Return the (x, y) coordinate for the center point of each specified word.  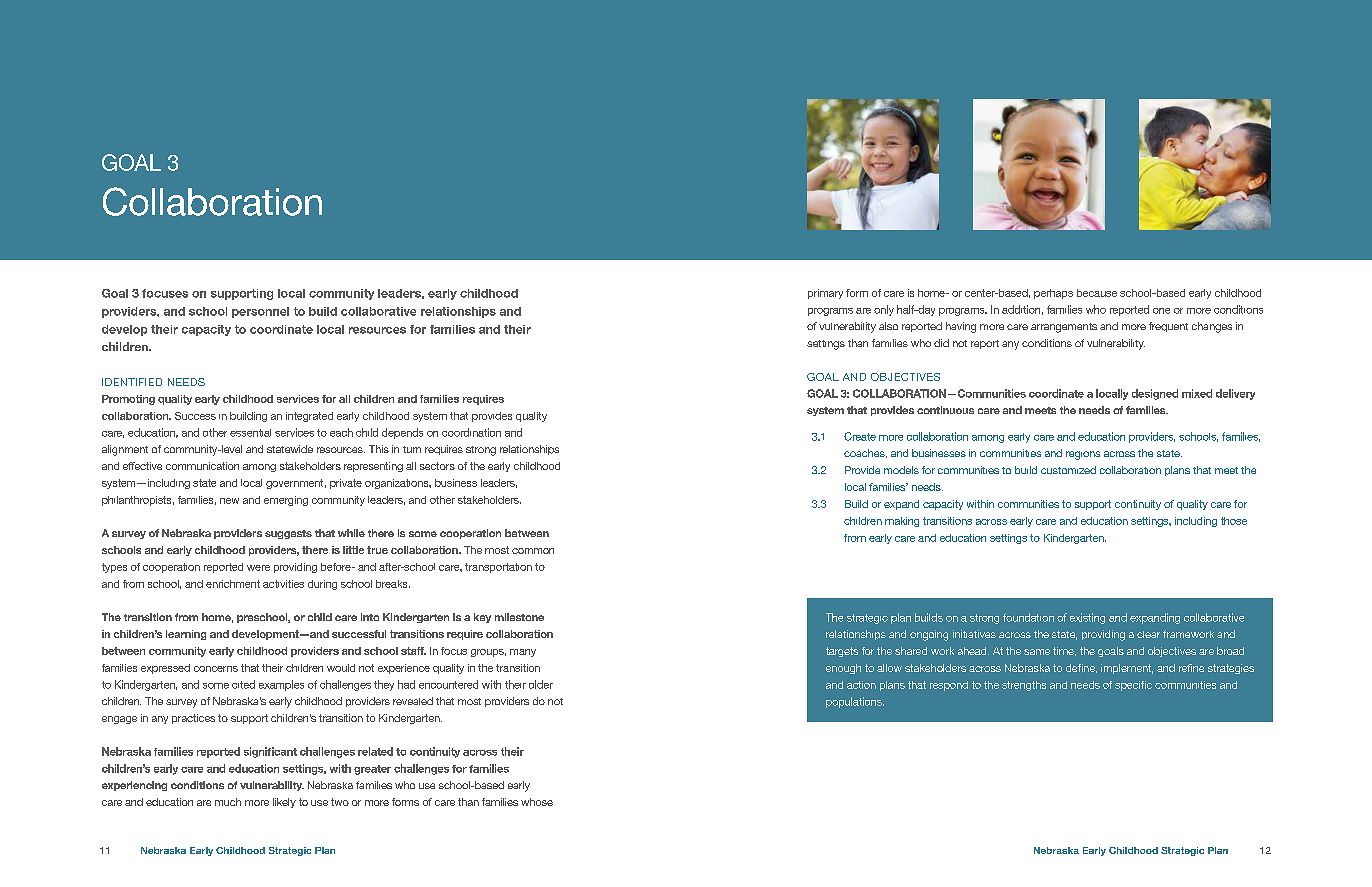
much (228, 802)
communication (202, 466)
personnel (260, 312)
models (901, 470)
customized (1068, 470)
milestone (519, 617)
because (1097, 293)
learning (186, 635)
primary (825, 294)
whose (537, 802)
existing (1087, 618)
